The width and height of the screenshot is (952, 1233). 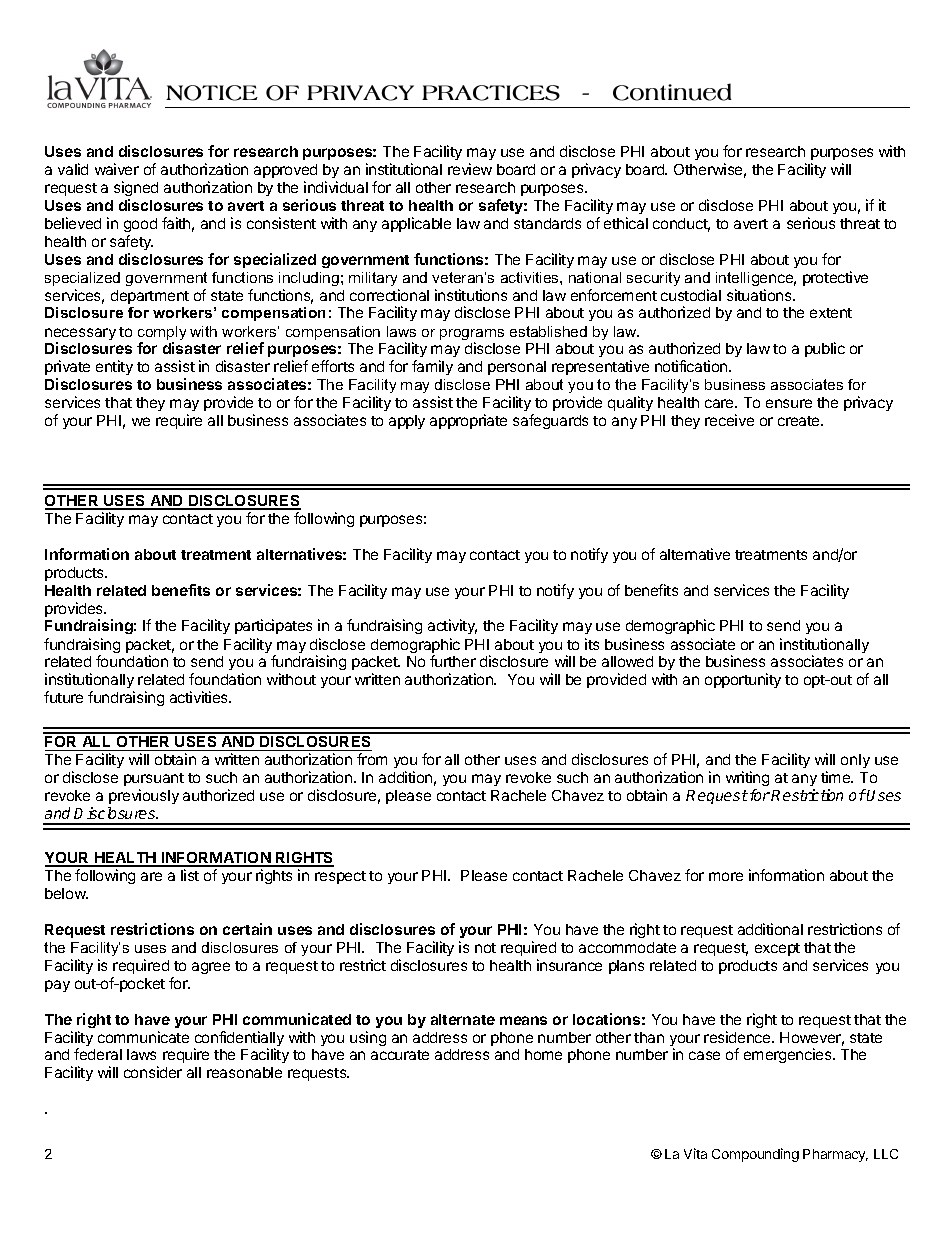 What do you see at coordinates (63, 697) in the screenshot?
I see `future` at bounding box center [63, 697].
